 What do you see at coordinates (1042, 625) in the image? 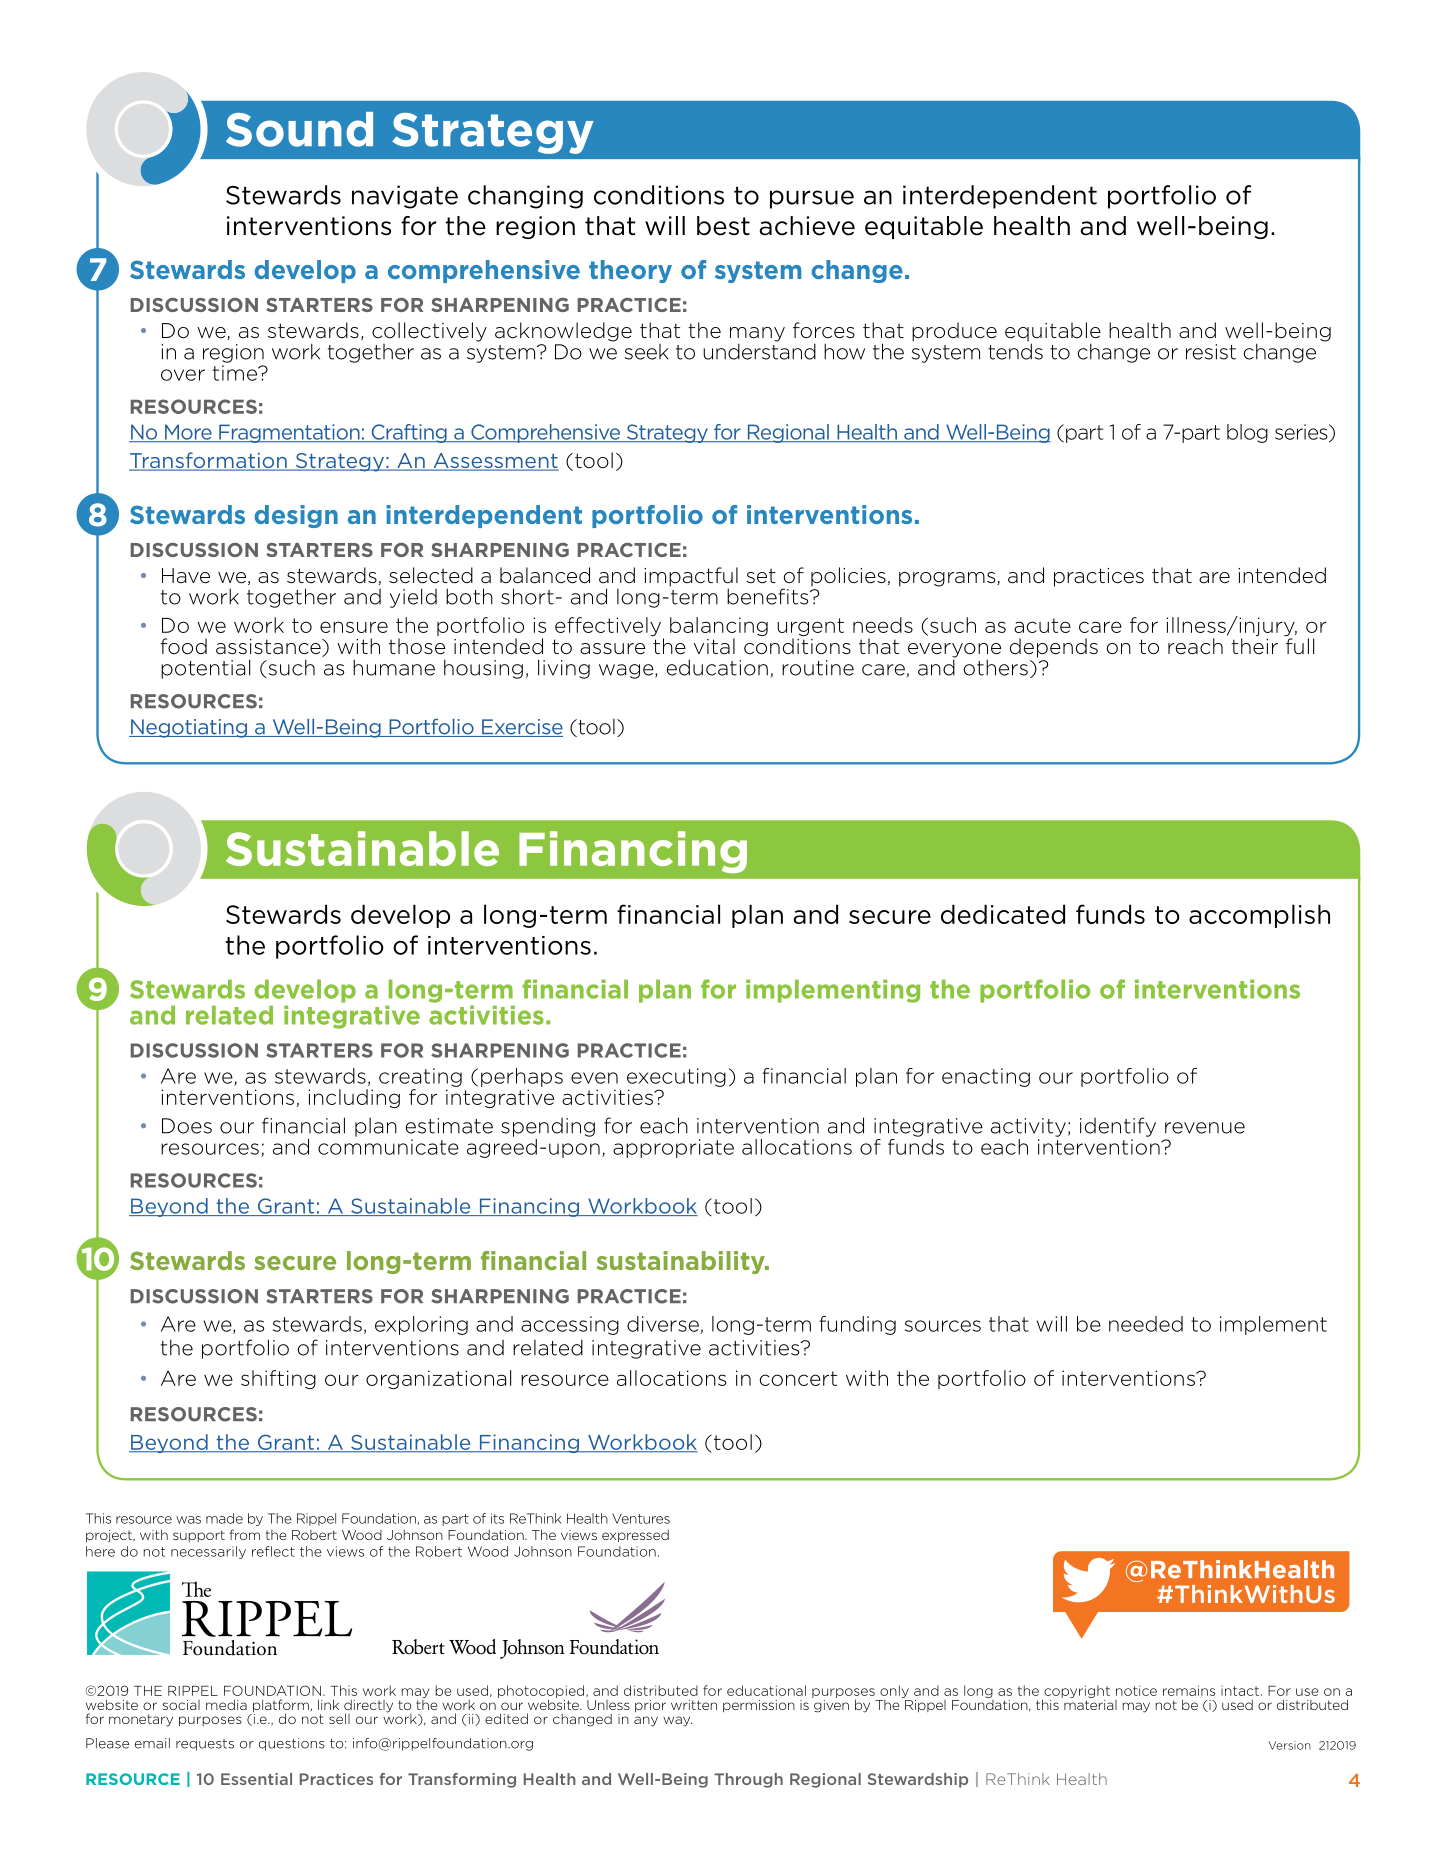
I see `acute` at bounding box center [1042, 625].
